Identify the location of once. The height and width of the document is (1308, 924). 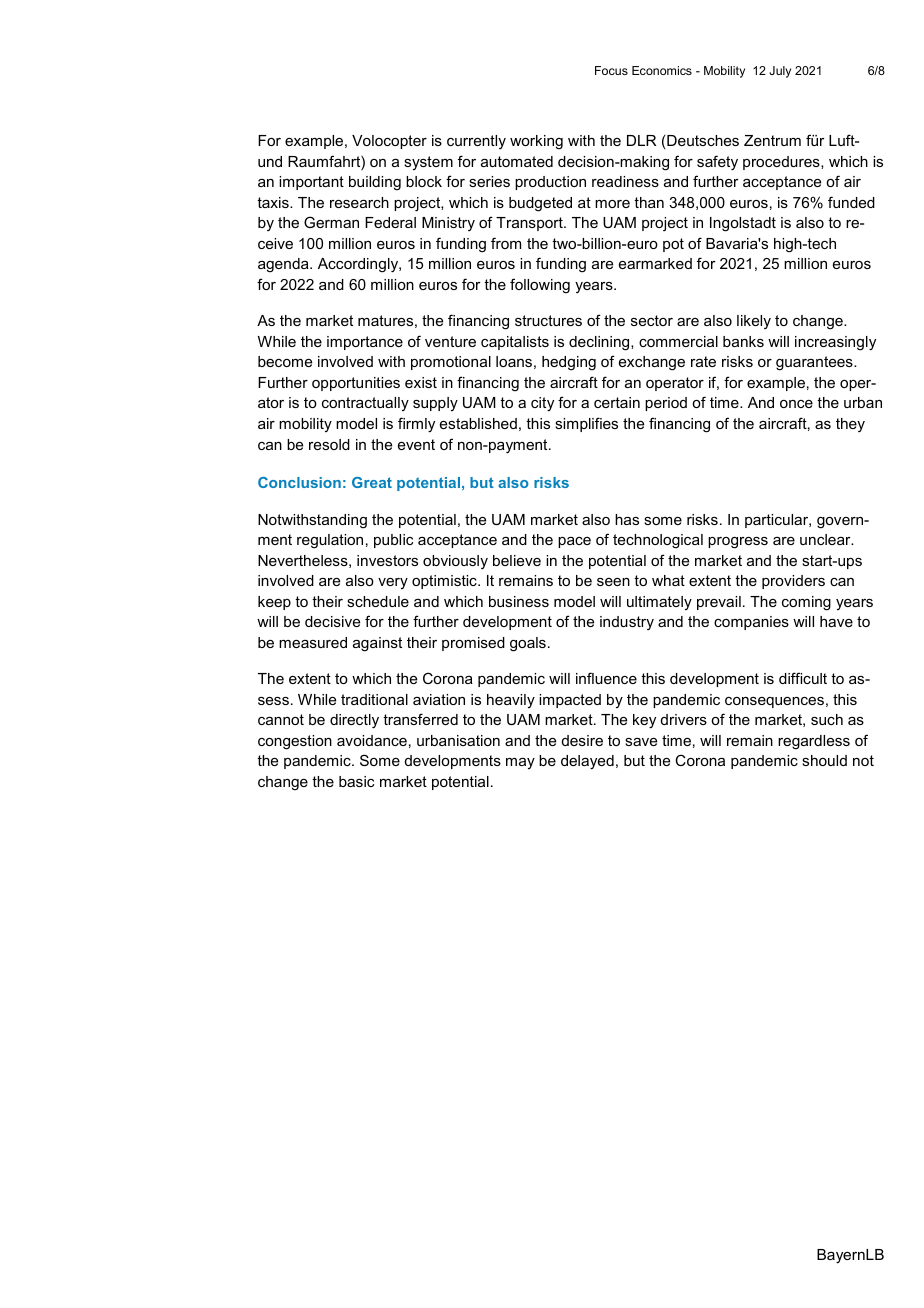
(796, 404).
